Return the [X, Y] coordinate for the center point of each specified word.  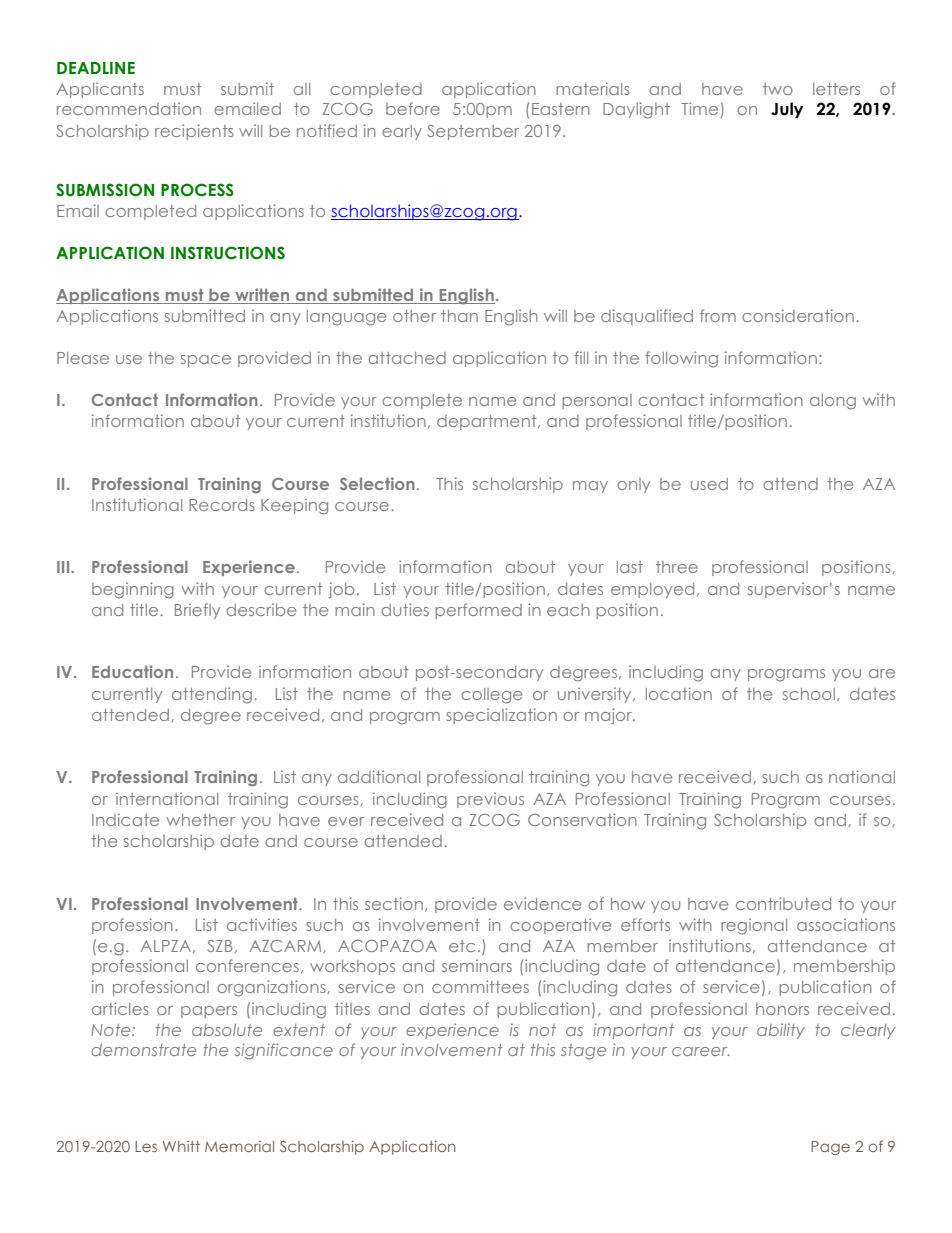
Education [132, 671]
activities [262, 924]
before [413, 108]
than [459, 316]
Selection [377, 483]
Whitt [181, 1146]
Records [222, 505]
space [206, 361]
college [491, 696]
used [709, 484]
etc [462, 946]
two [778, 89]
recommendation [129, 108]
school [809, 694]
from [718, 315]
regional [754, 926]
